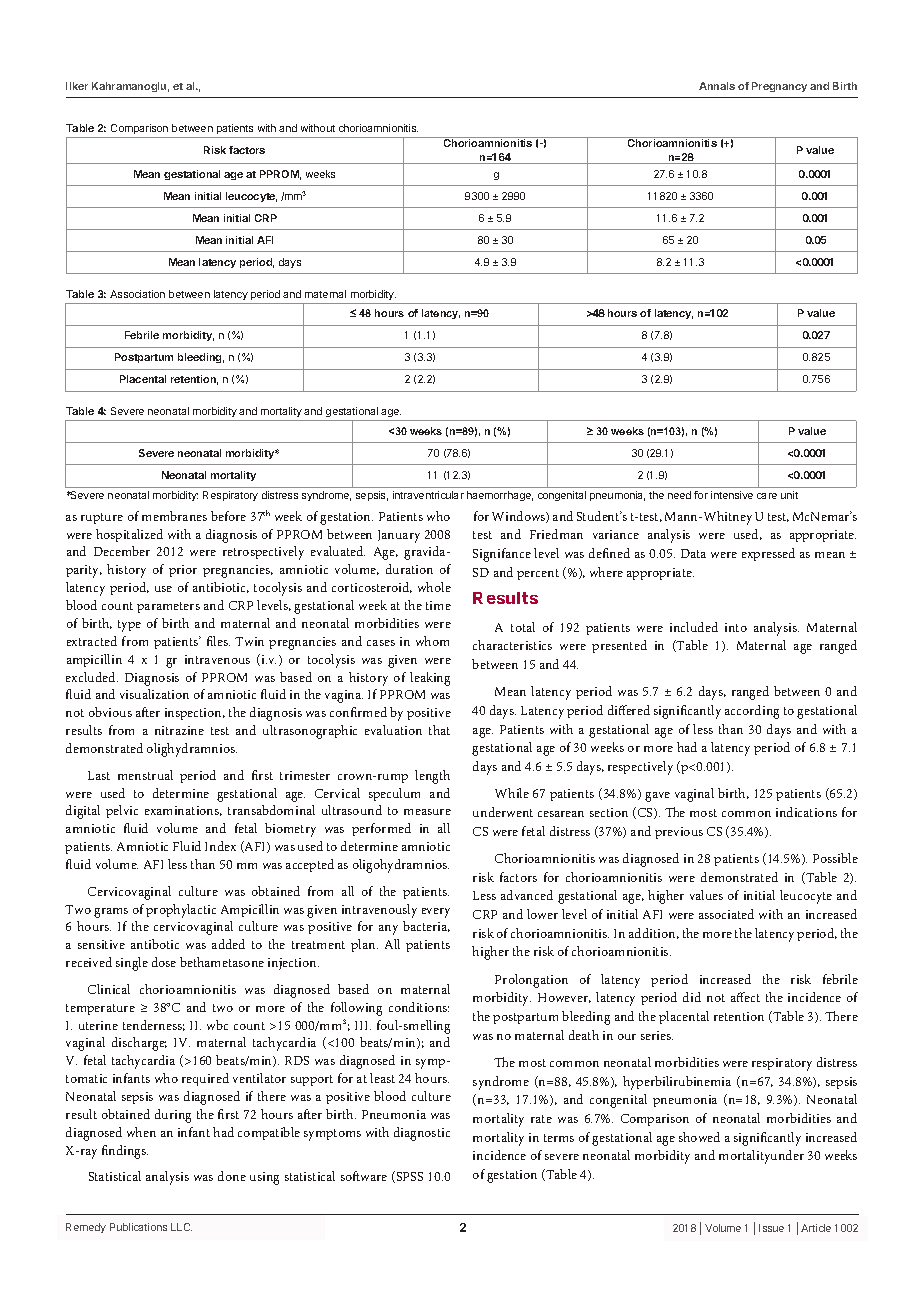  What do you see at coordinates (434, 587) in the page?
I see `whole` at bounding box center [434, 587].
